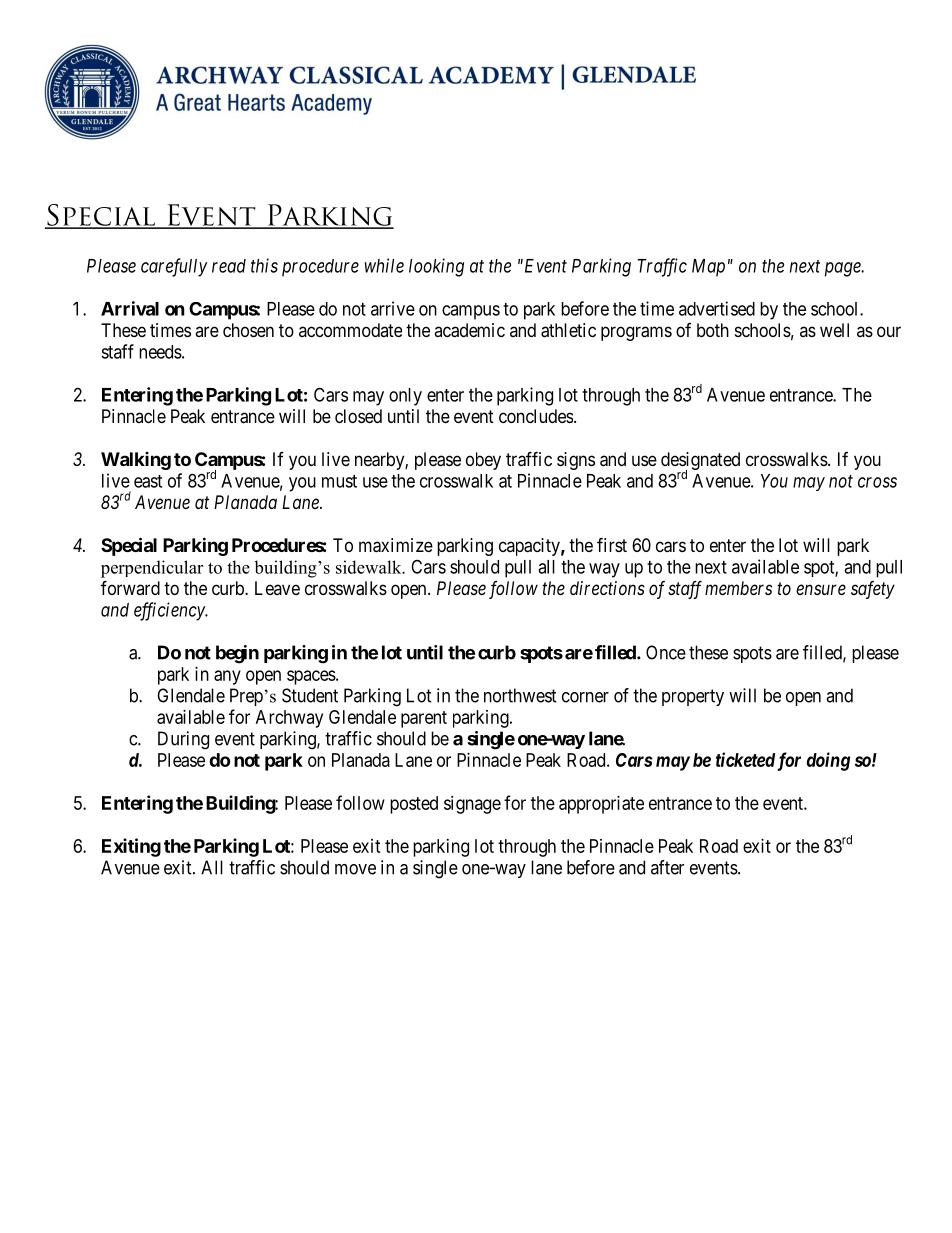 The image size is (952, 1233). I want to click on perpendicular, so click(152, 569).
